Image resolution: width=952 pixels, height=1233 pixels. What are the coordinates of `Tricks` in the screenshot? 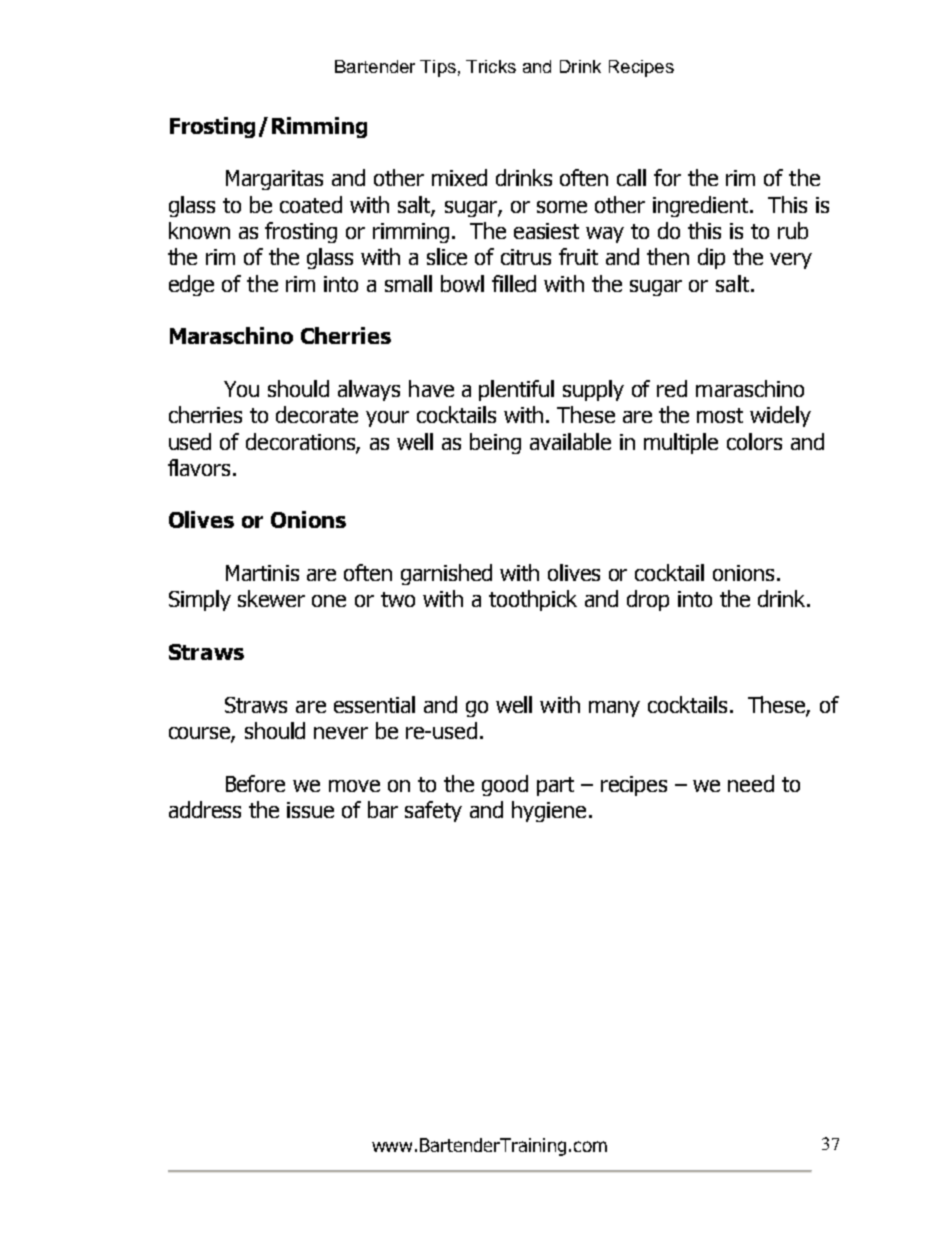 It's located at (491, 66).
